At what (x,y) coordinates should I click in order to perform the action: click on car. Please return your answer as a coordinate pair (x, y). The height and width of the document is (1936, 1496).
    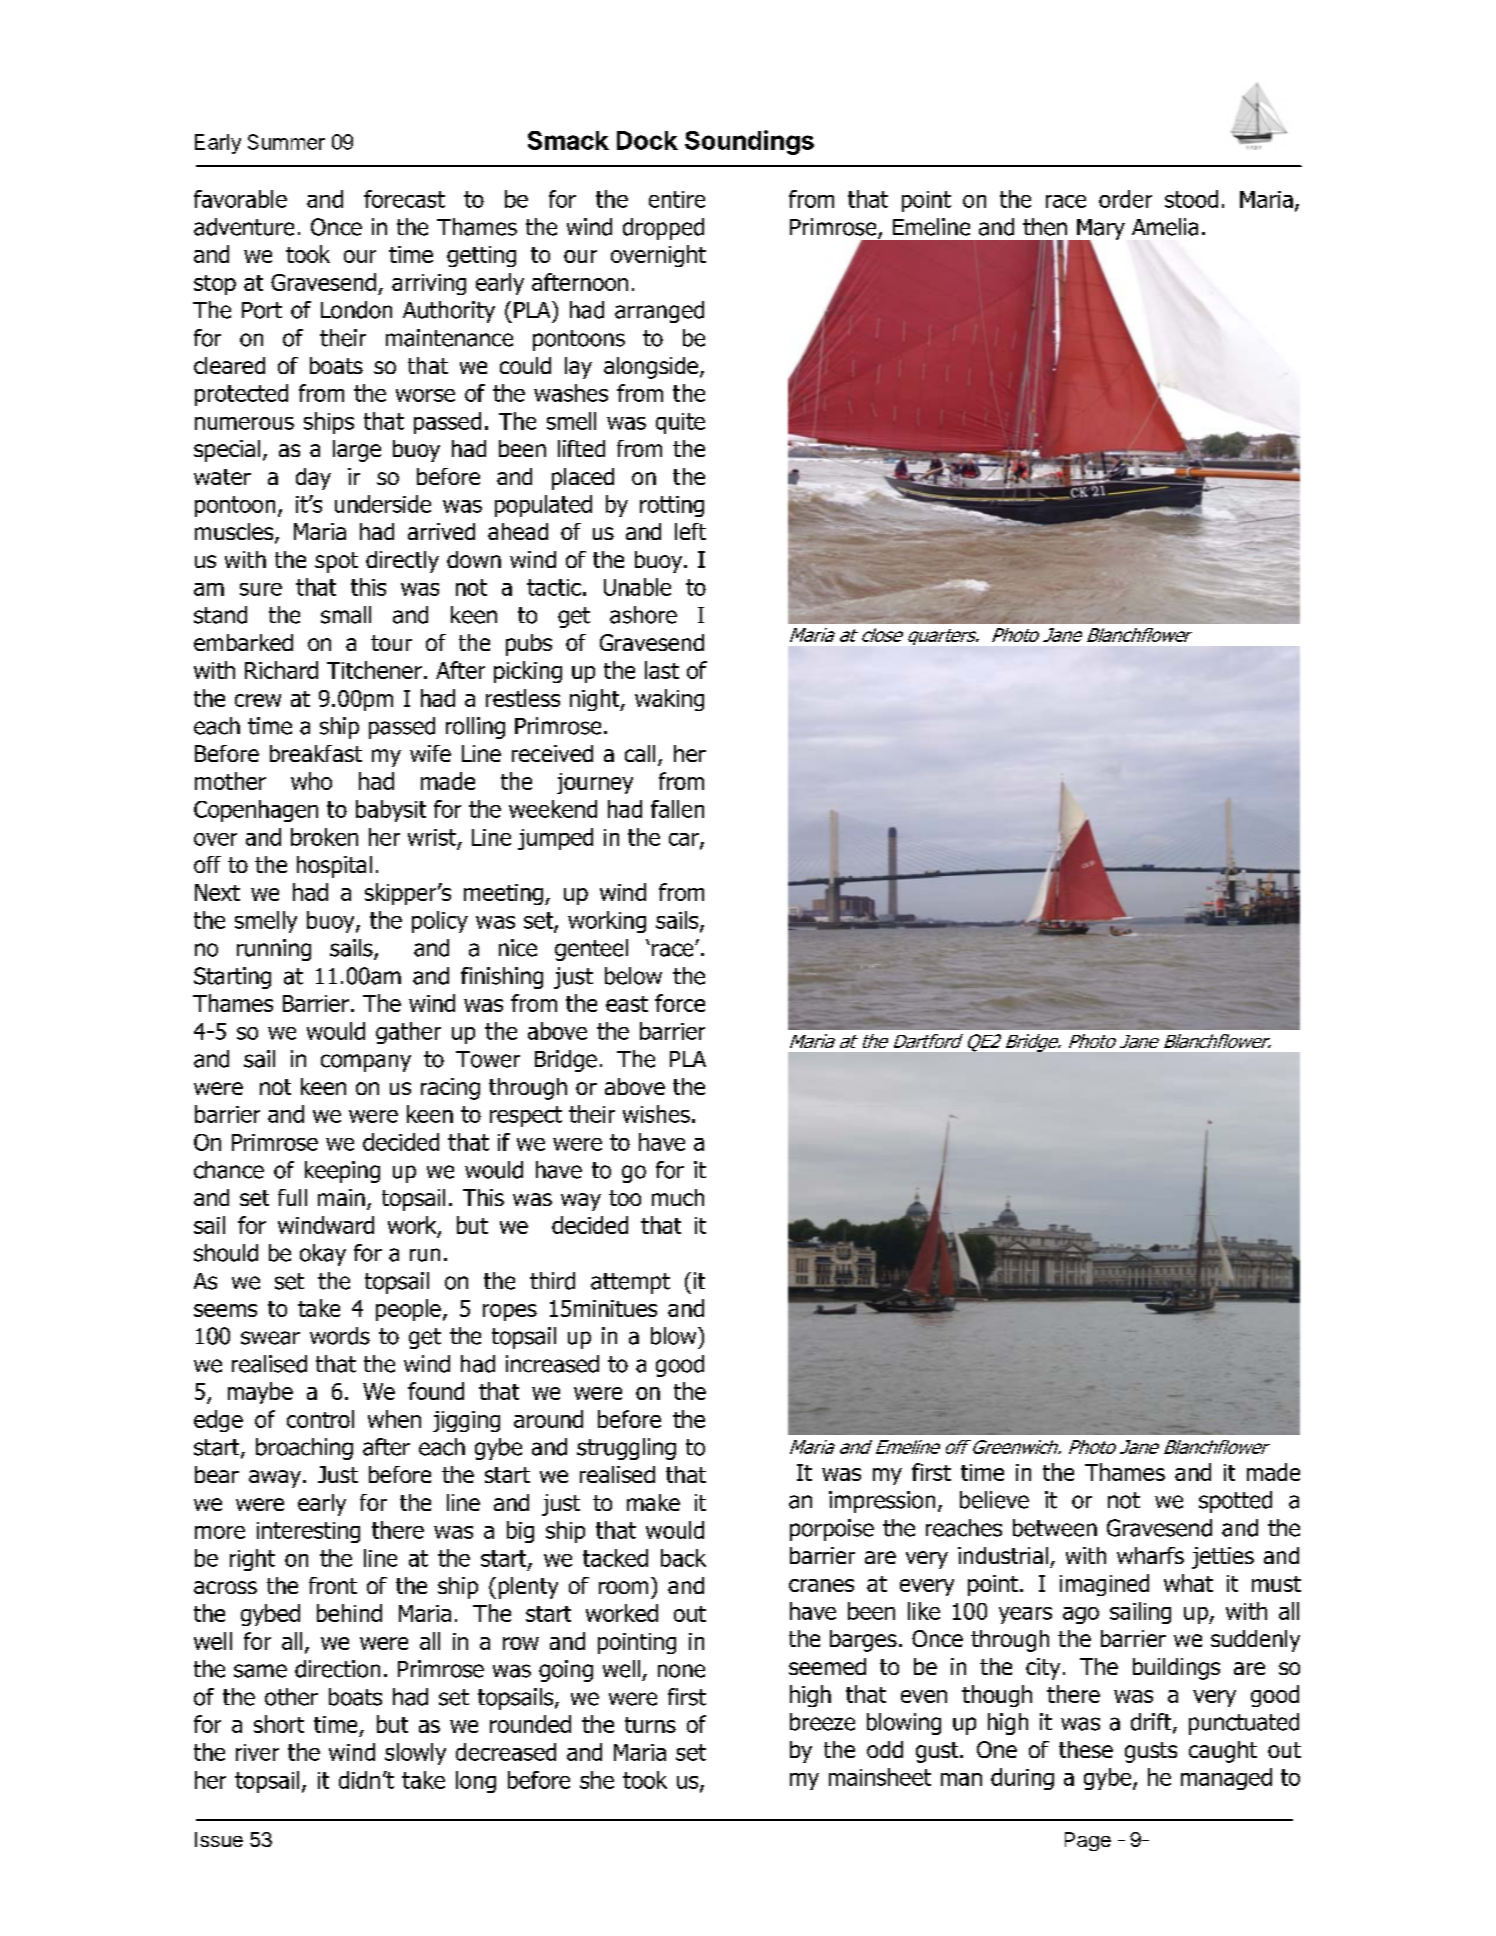
    Looking at the image, I should click on (685, 840).
